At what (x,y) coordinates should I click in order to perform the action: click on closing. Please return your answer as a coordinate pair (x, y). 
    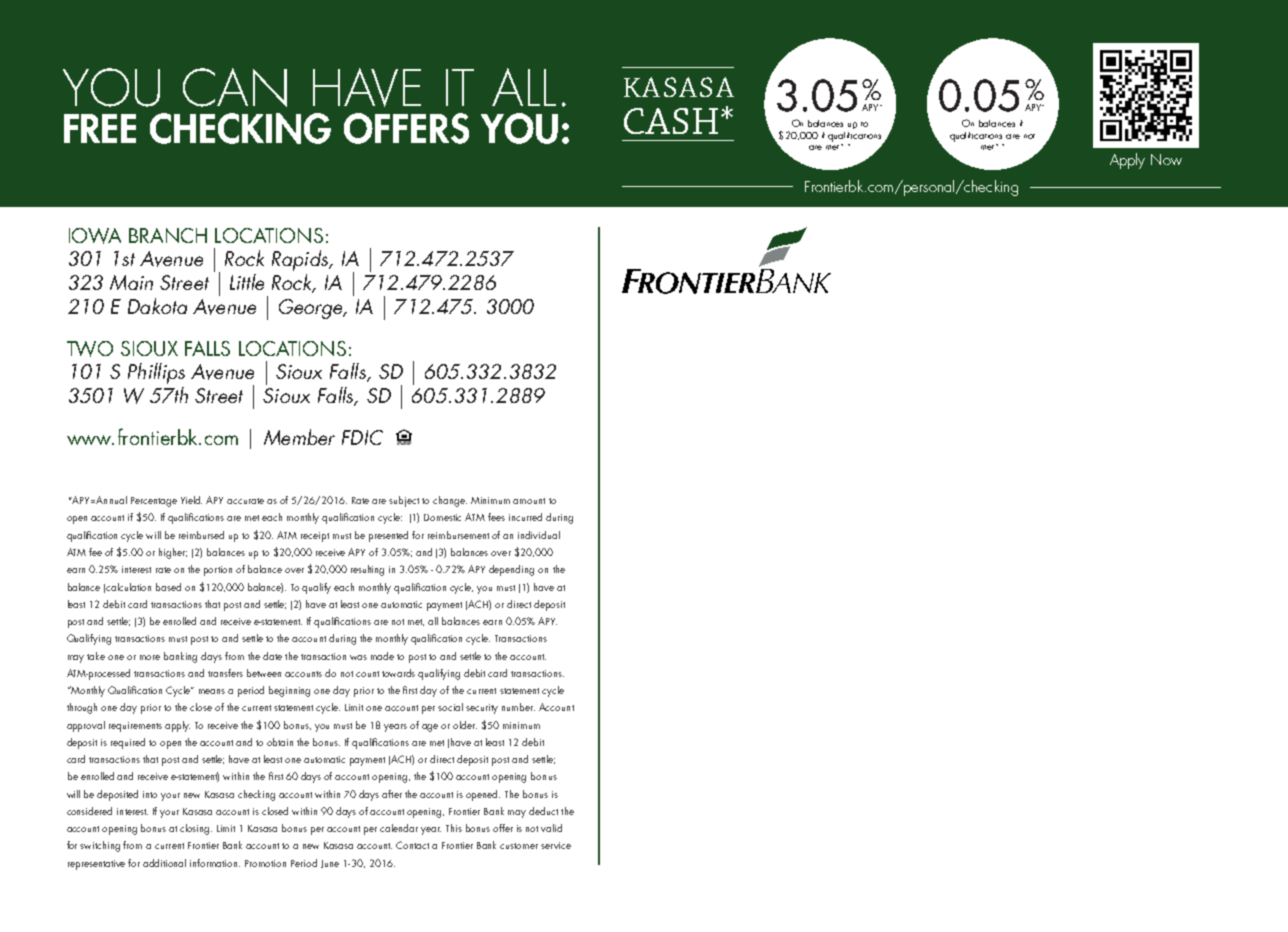
    Looking at the image, I should click on (196, 829).
